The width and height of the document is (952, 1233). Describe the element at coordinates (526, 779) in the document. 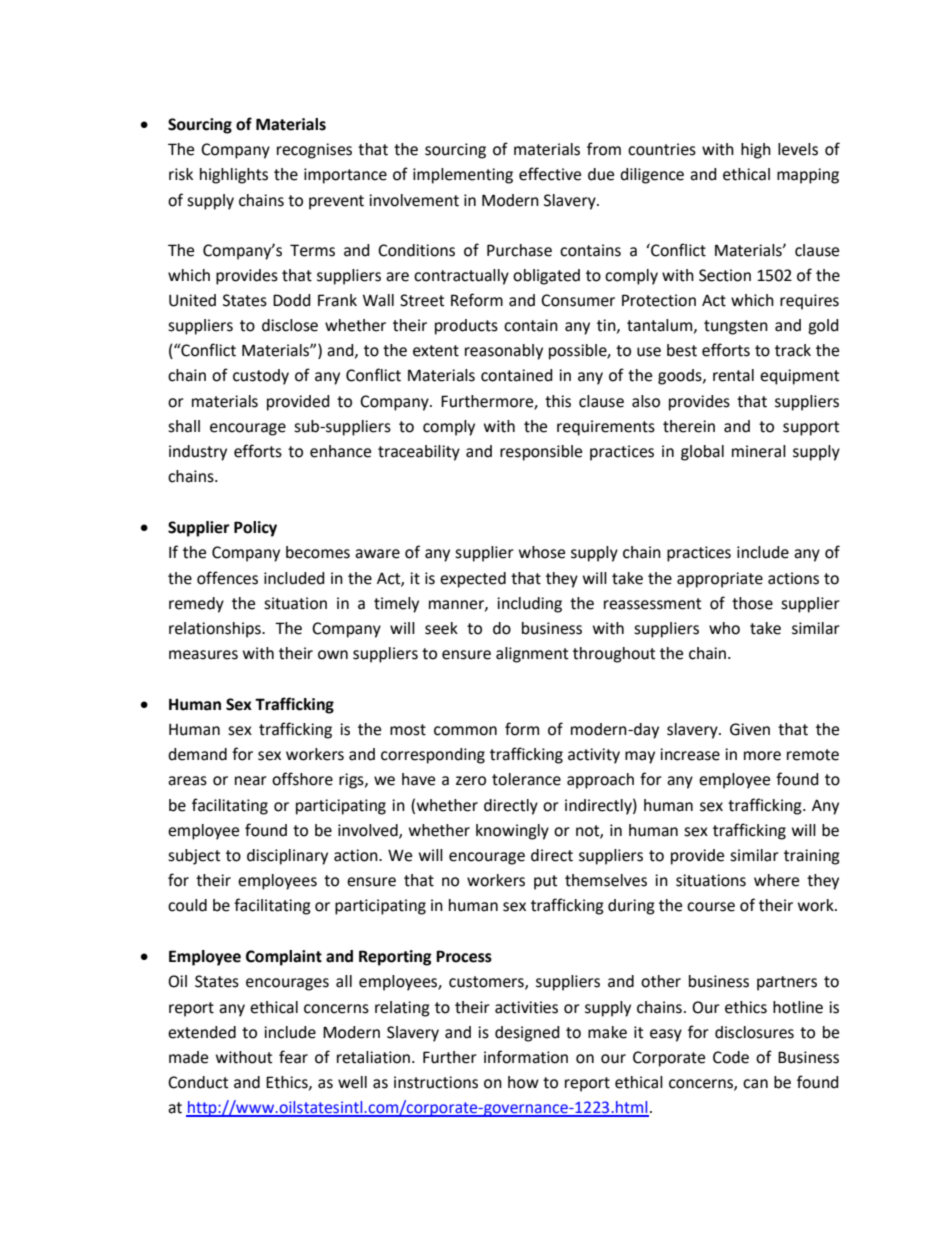

I see `tolerance` at that location.
